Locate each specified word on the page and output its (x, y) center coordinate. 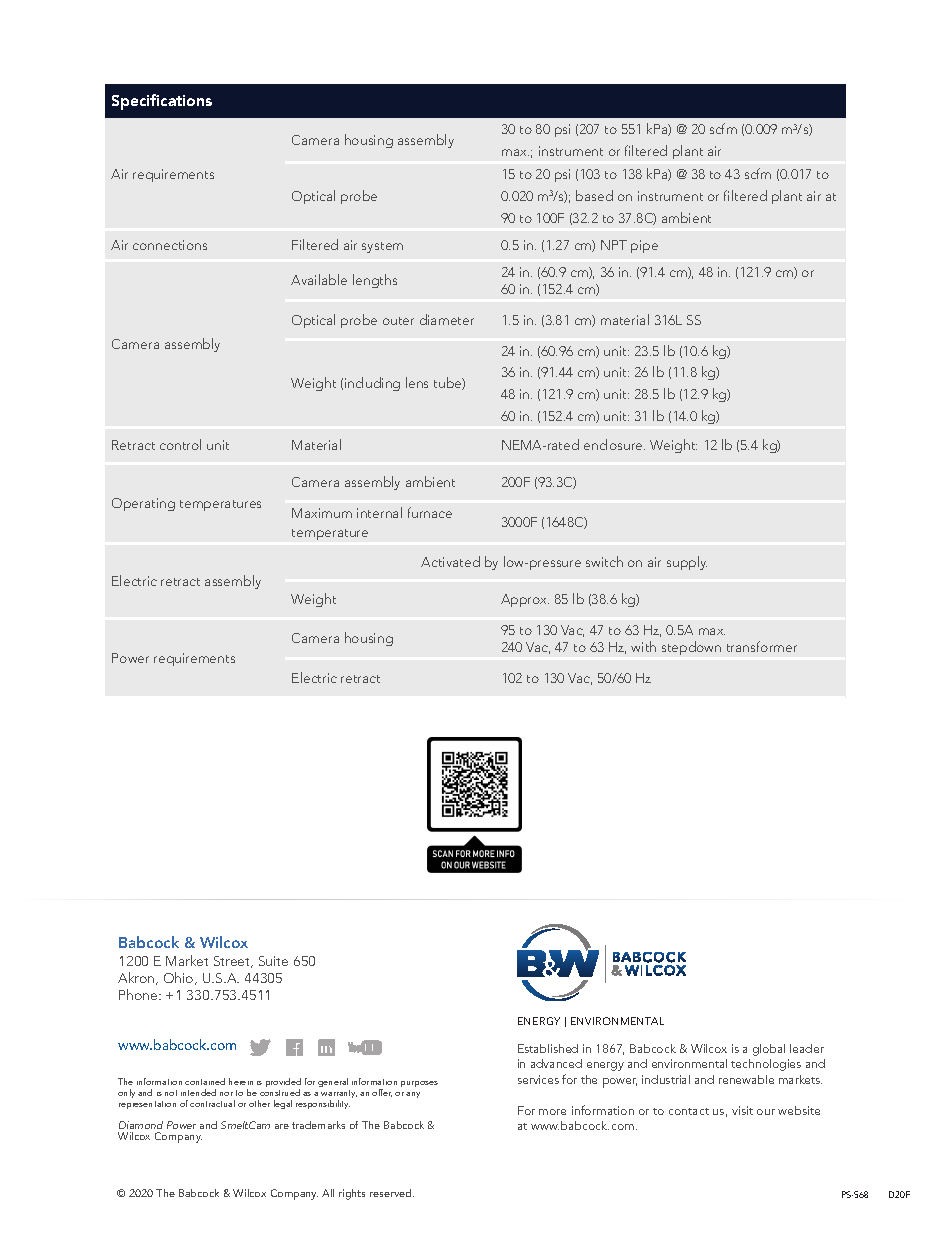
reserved (392, 1193)
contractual (212, 1103)
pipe (644, 246)
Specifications (162, 102)
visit (742, 1110)
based (594, 195)
